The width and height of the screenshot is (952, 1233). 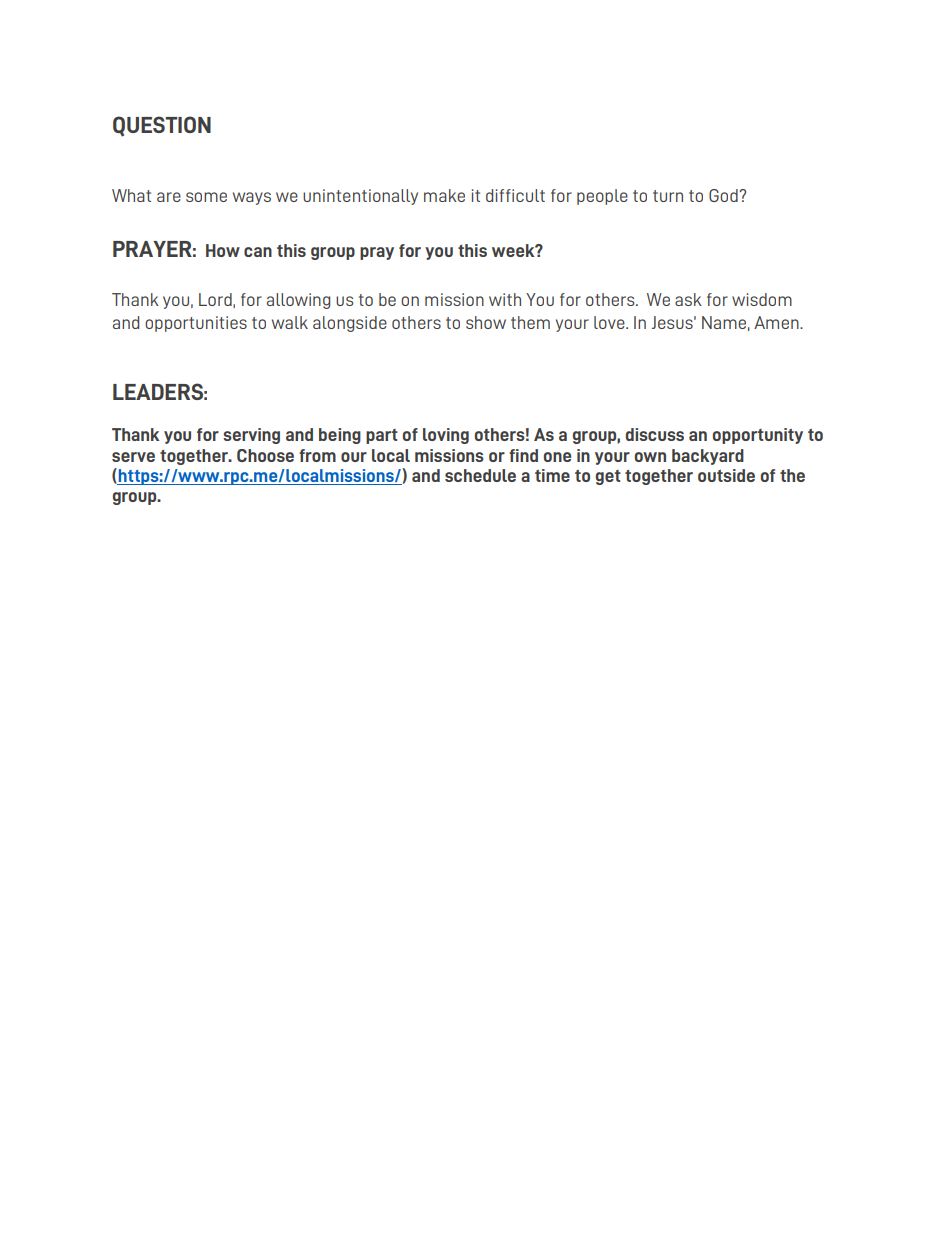 What do you see at coordinates (162, 126) in the screenshot?
I see `QUESTION` at bounding box center [162, 126].
